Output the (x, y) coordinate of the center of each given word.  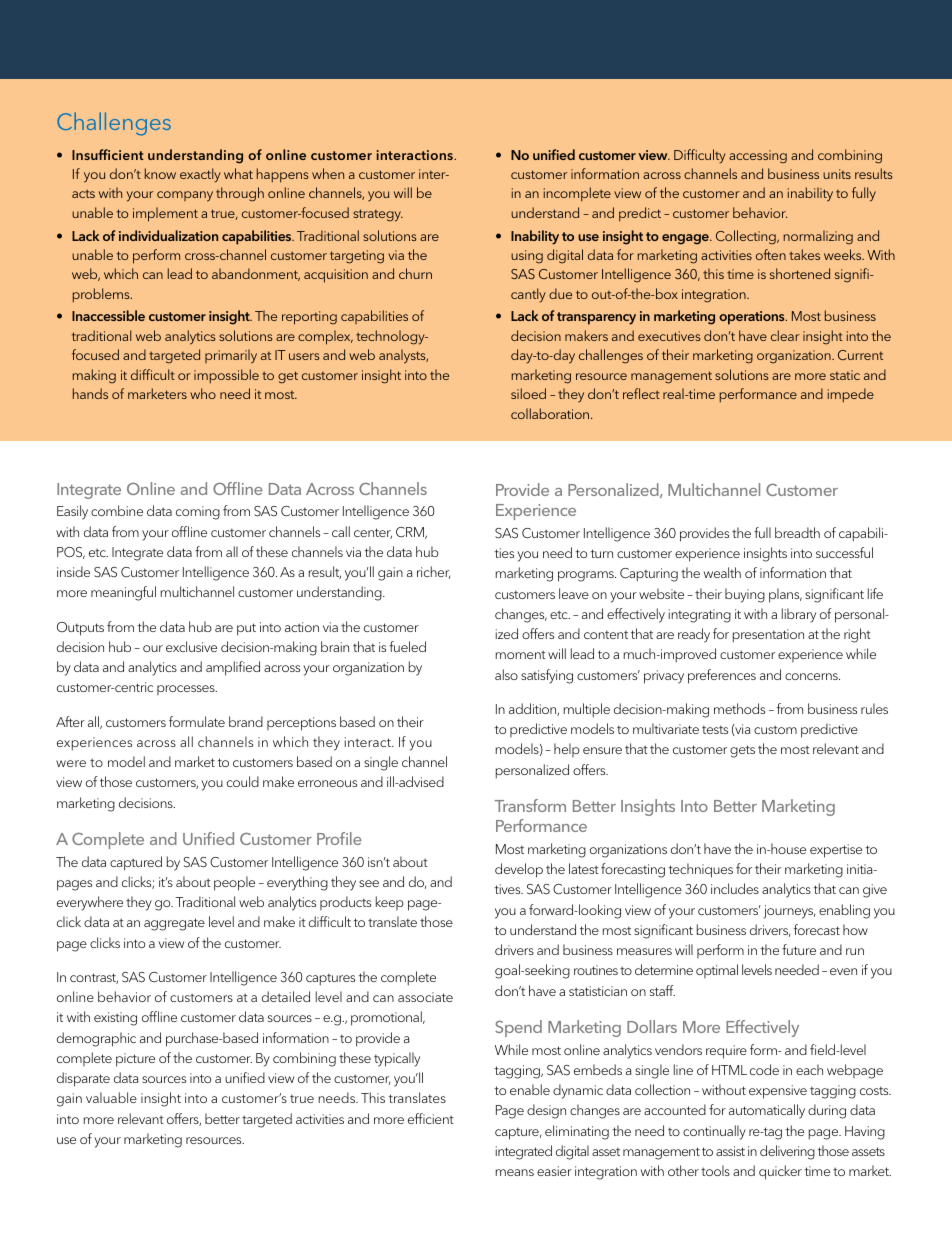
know (160, 173)
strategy (378, 215)
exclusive (191, 646)
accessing (758, 157)
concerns (812, 676)
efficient (431, 1118)
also (506, 674)
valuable (111, 1097)
